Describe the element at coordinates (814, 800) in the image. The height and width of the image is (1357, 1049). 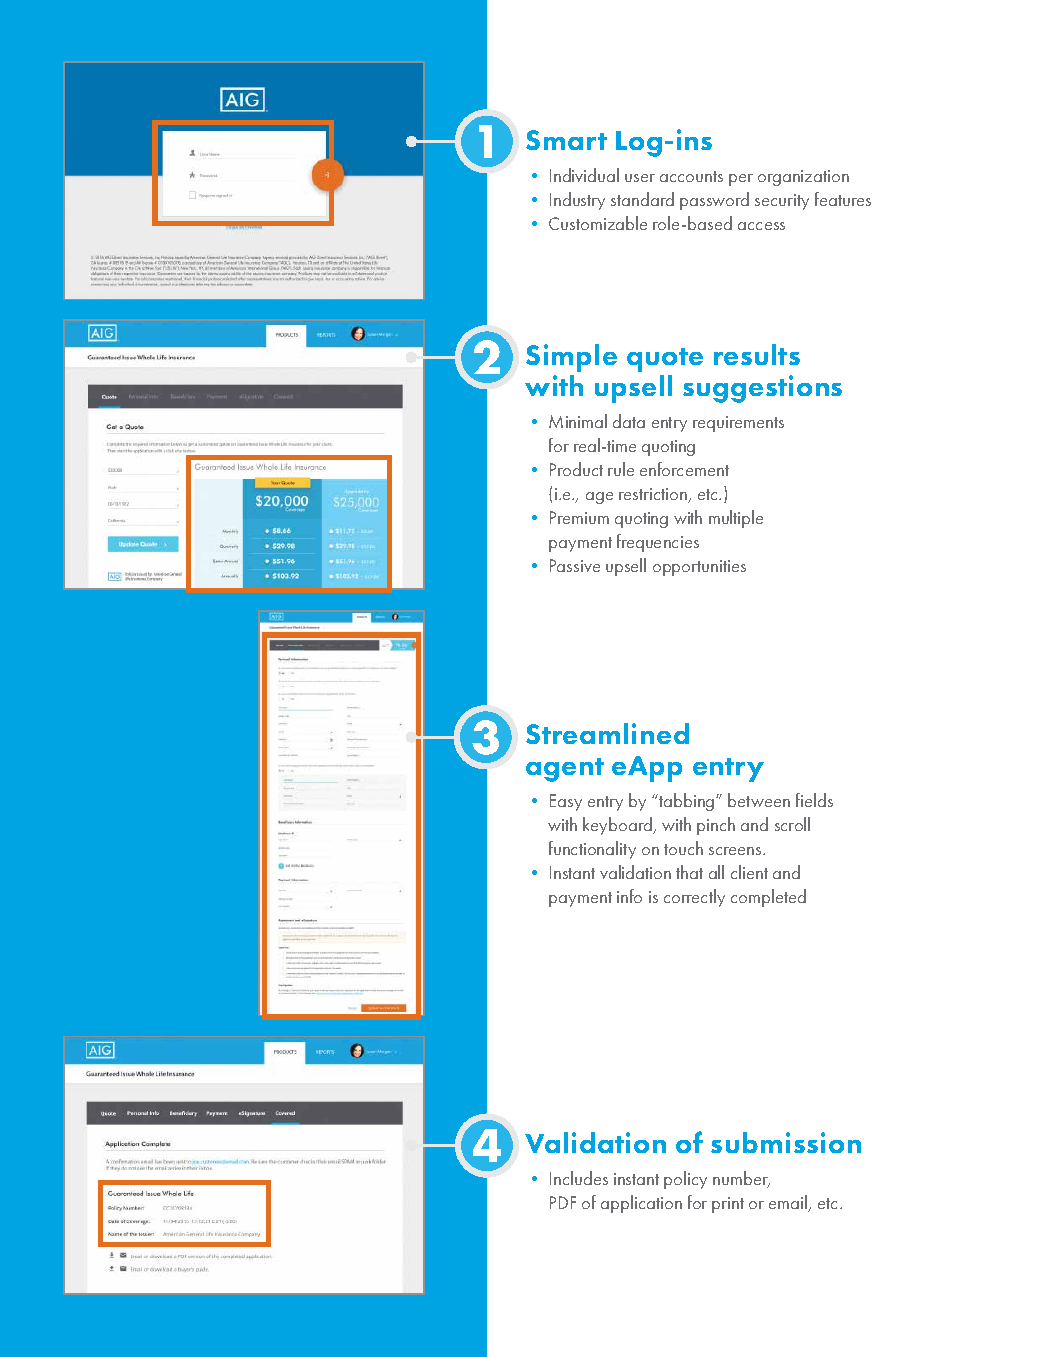
I see `fields` at that location.
